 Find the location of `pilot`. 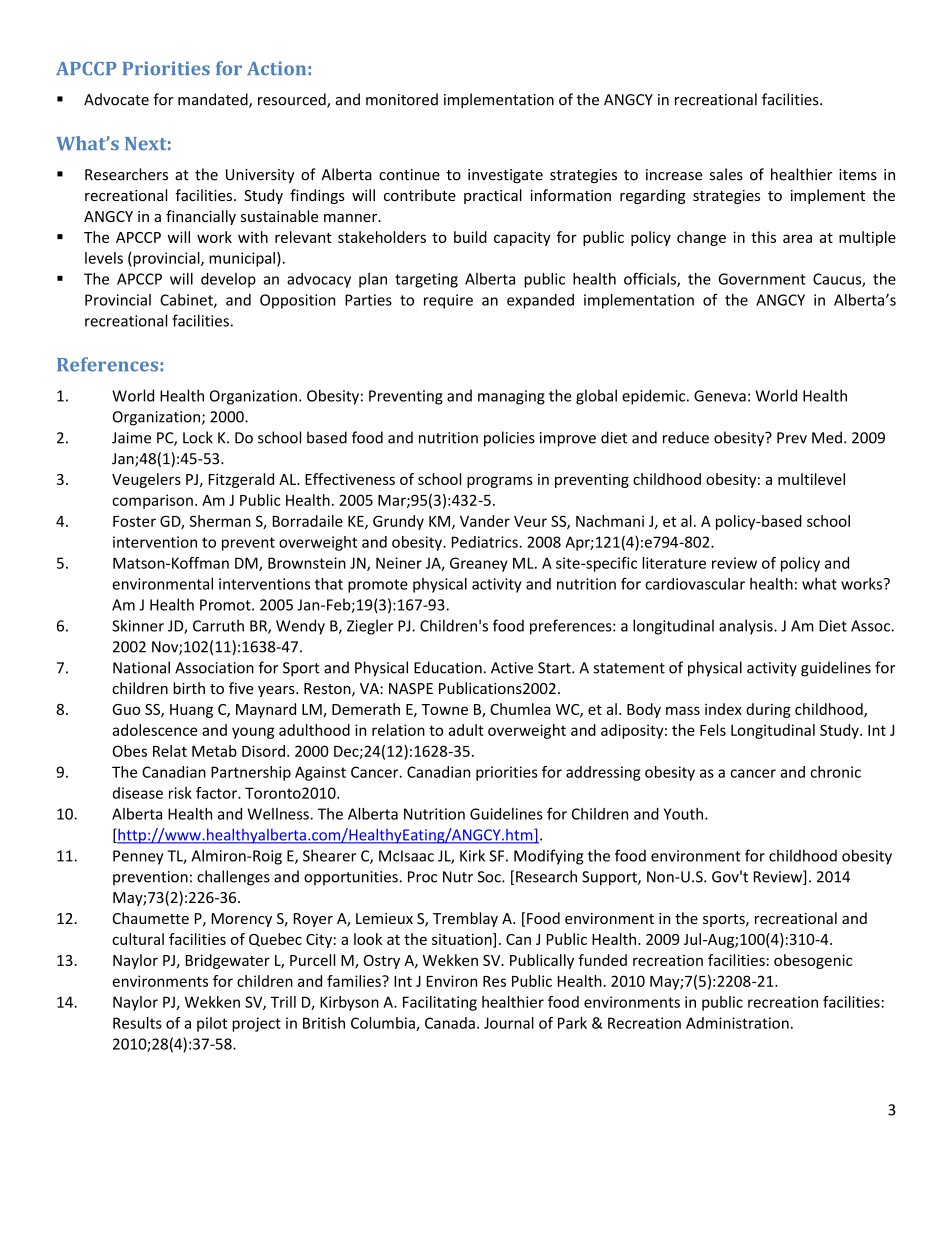

pilot is located at coordinates (212, 1024).
